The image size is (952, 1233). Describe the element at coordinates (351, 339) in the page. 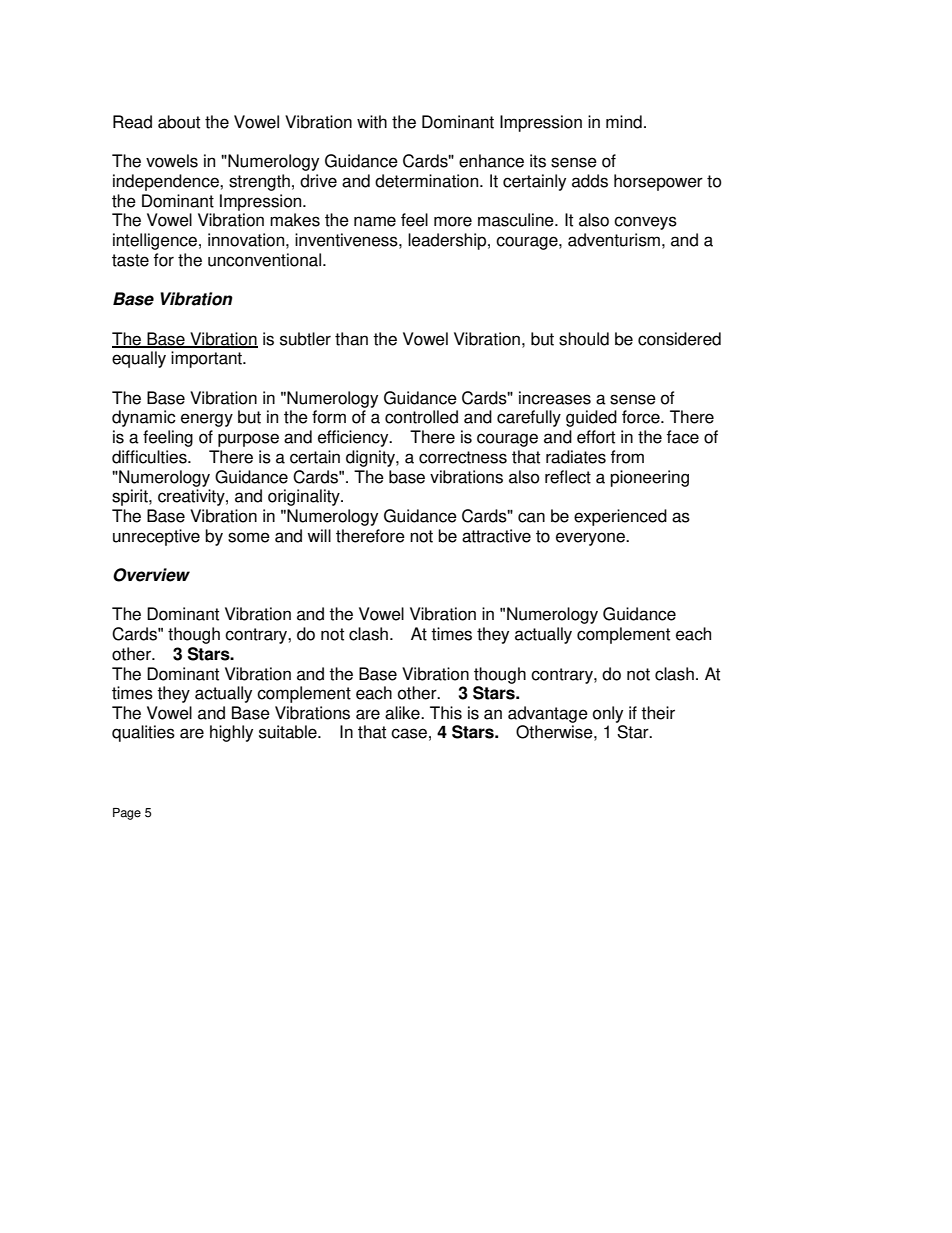

I see `than` at that location.
